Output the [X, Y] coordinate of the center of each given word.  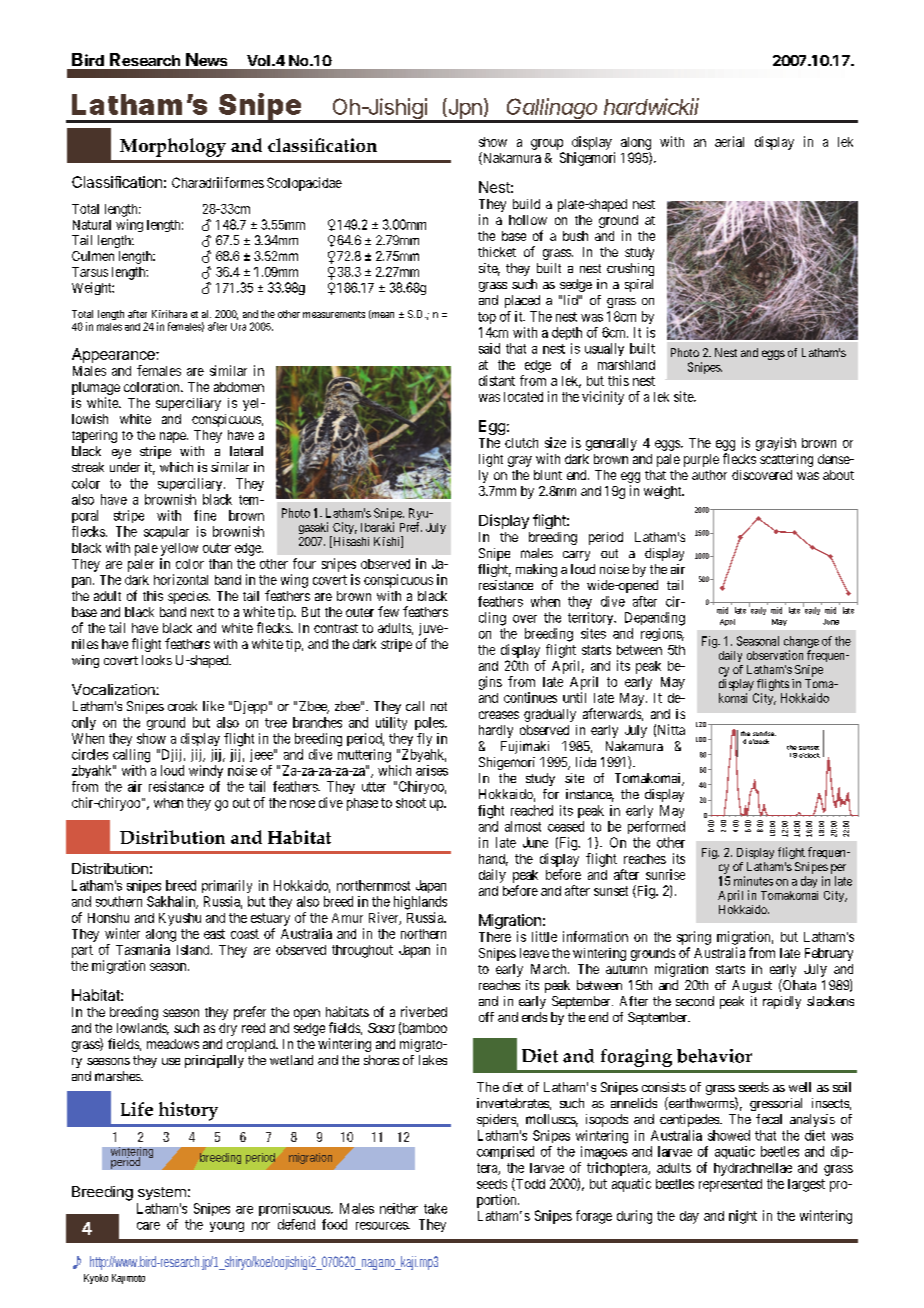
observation [775, 655]
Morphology [173, 147]
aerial [729, 141]
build [526, 204]
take [435, 1208]
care [148, 1226]
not [439, 706]
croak [182, 706]
